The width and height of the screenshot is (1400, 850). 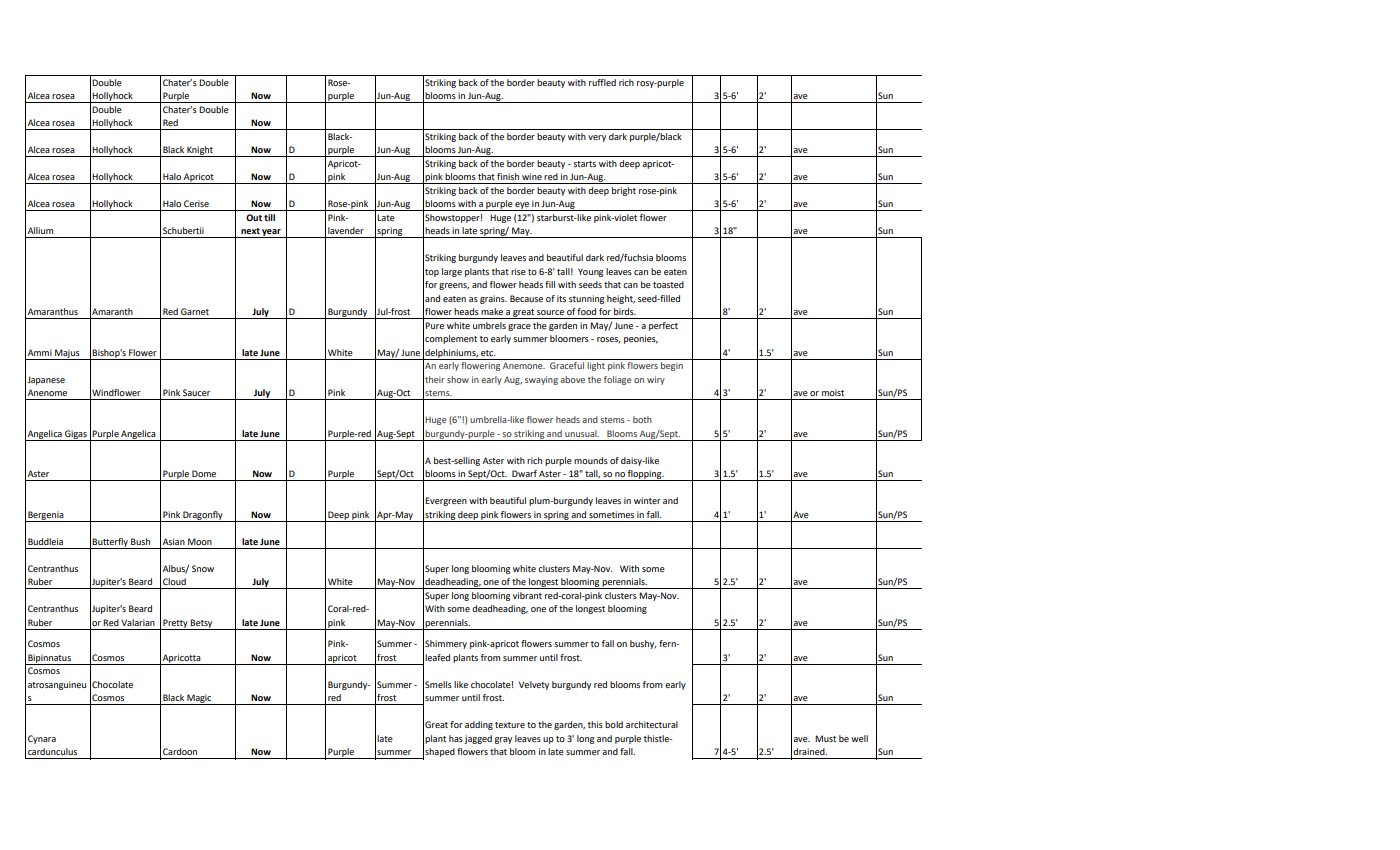 What do you see at coordinates (479, 725) in the screenshot?
I see `adding` at bounding box center [479, 725].
